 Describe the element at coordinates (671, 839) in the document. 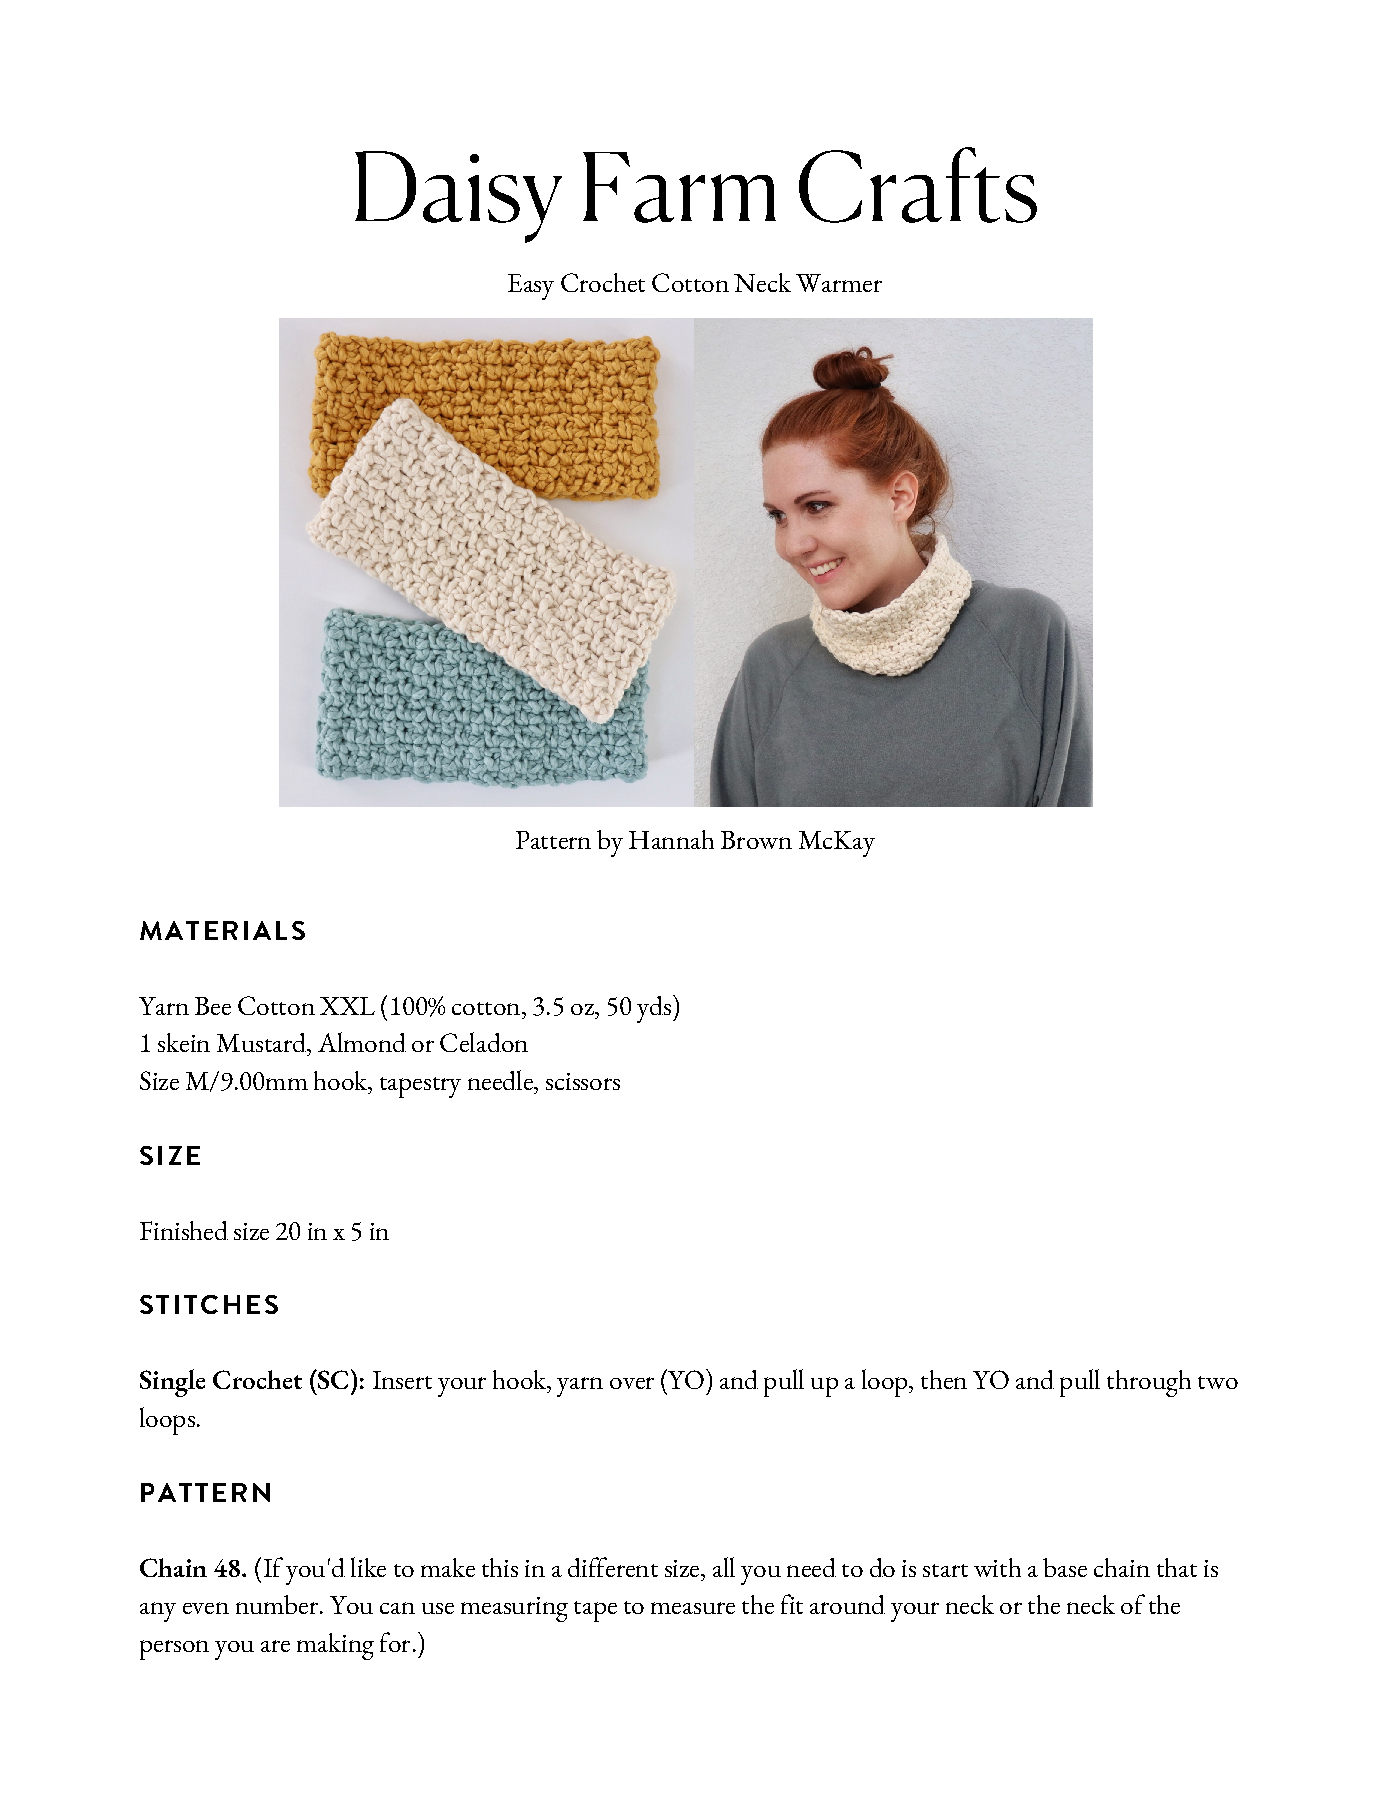

I see `Hannah` at that location.
